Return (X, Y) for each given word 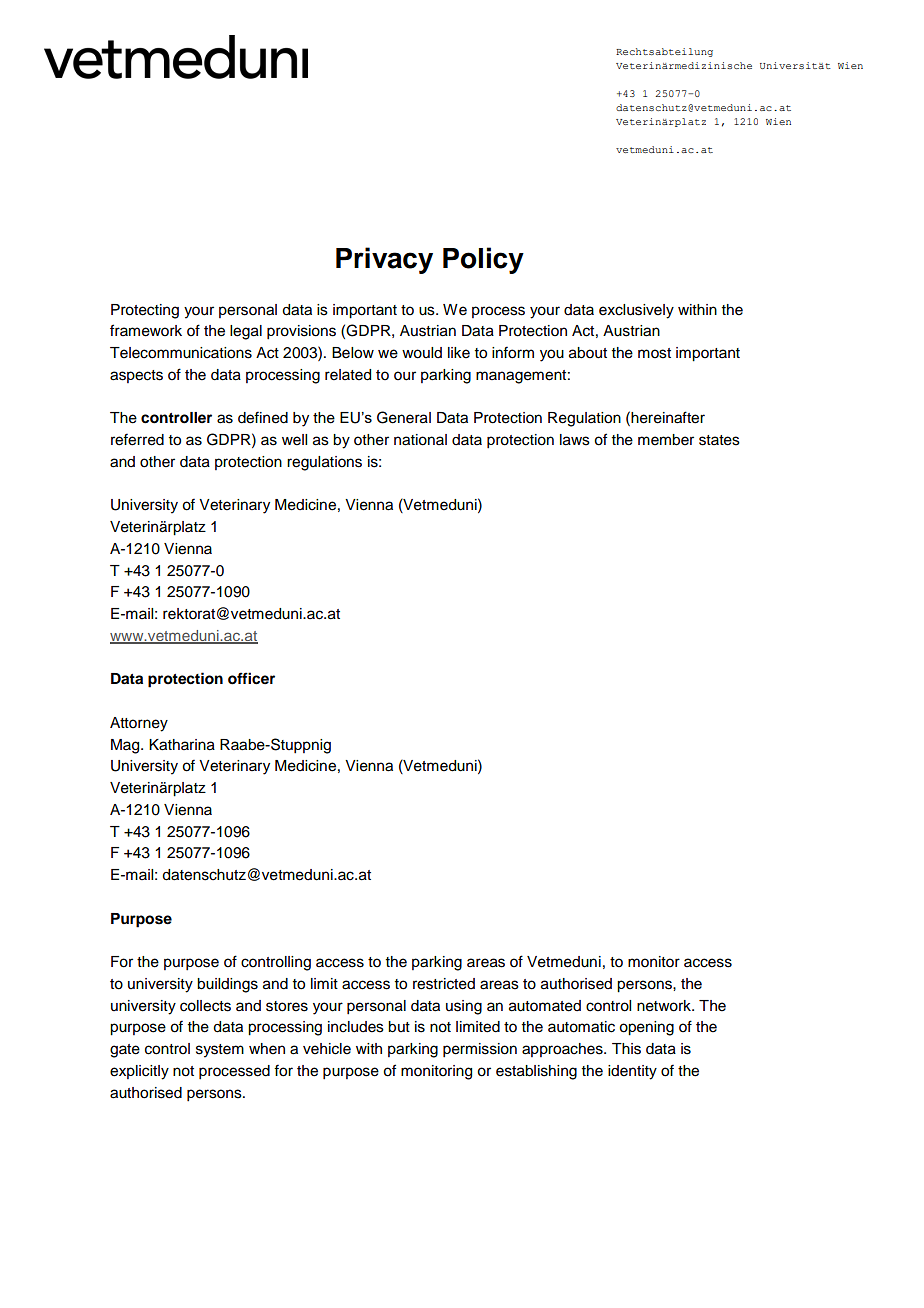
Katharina (182, 745)
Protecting (145, 311)
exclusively (636, 311)
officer (251, 678)
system (220, 1051)
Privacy (384, 260)
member (666, 440)
